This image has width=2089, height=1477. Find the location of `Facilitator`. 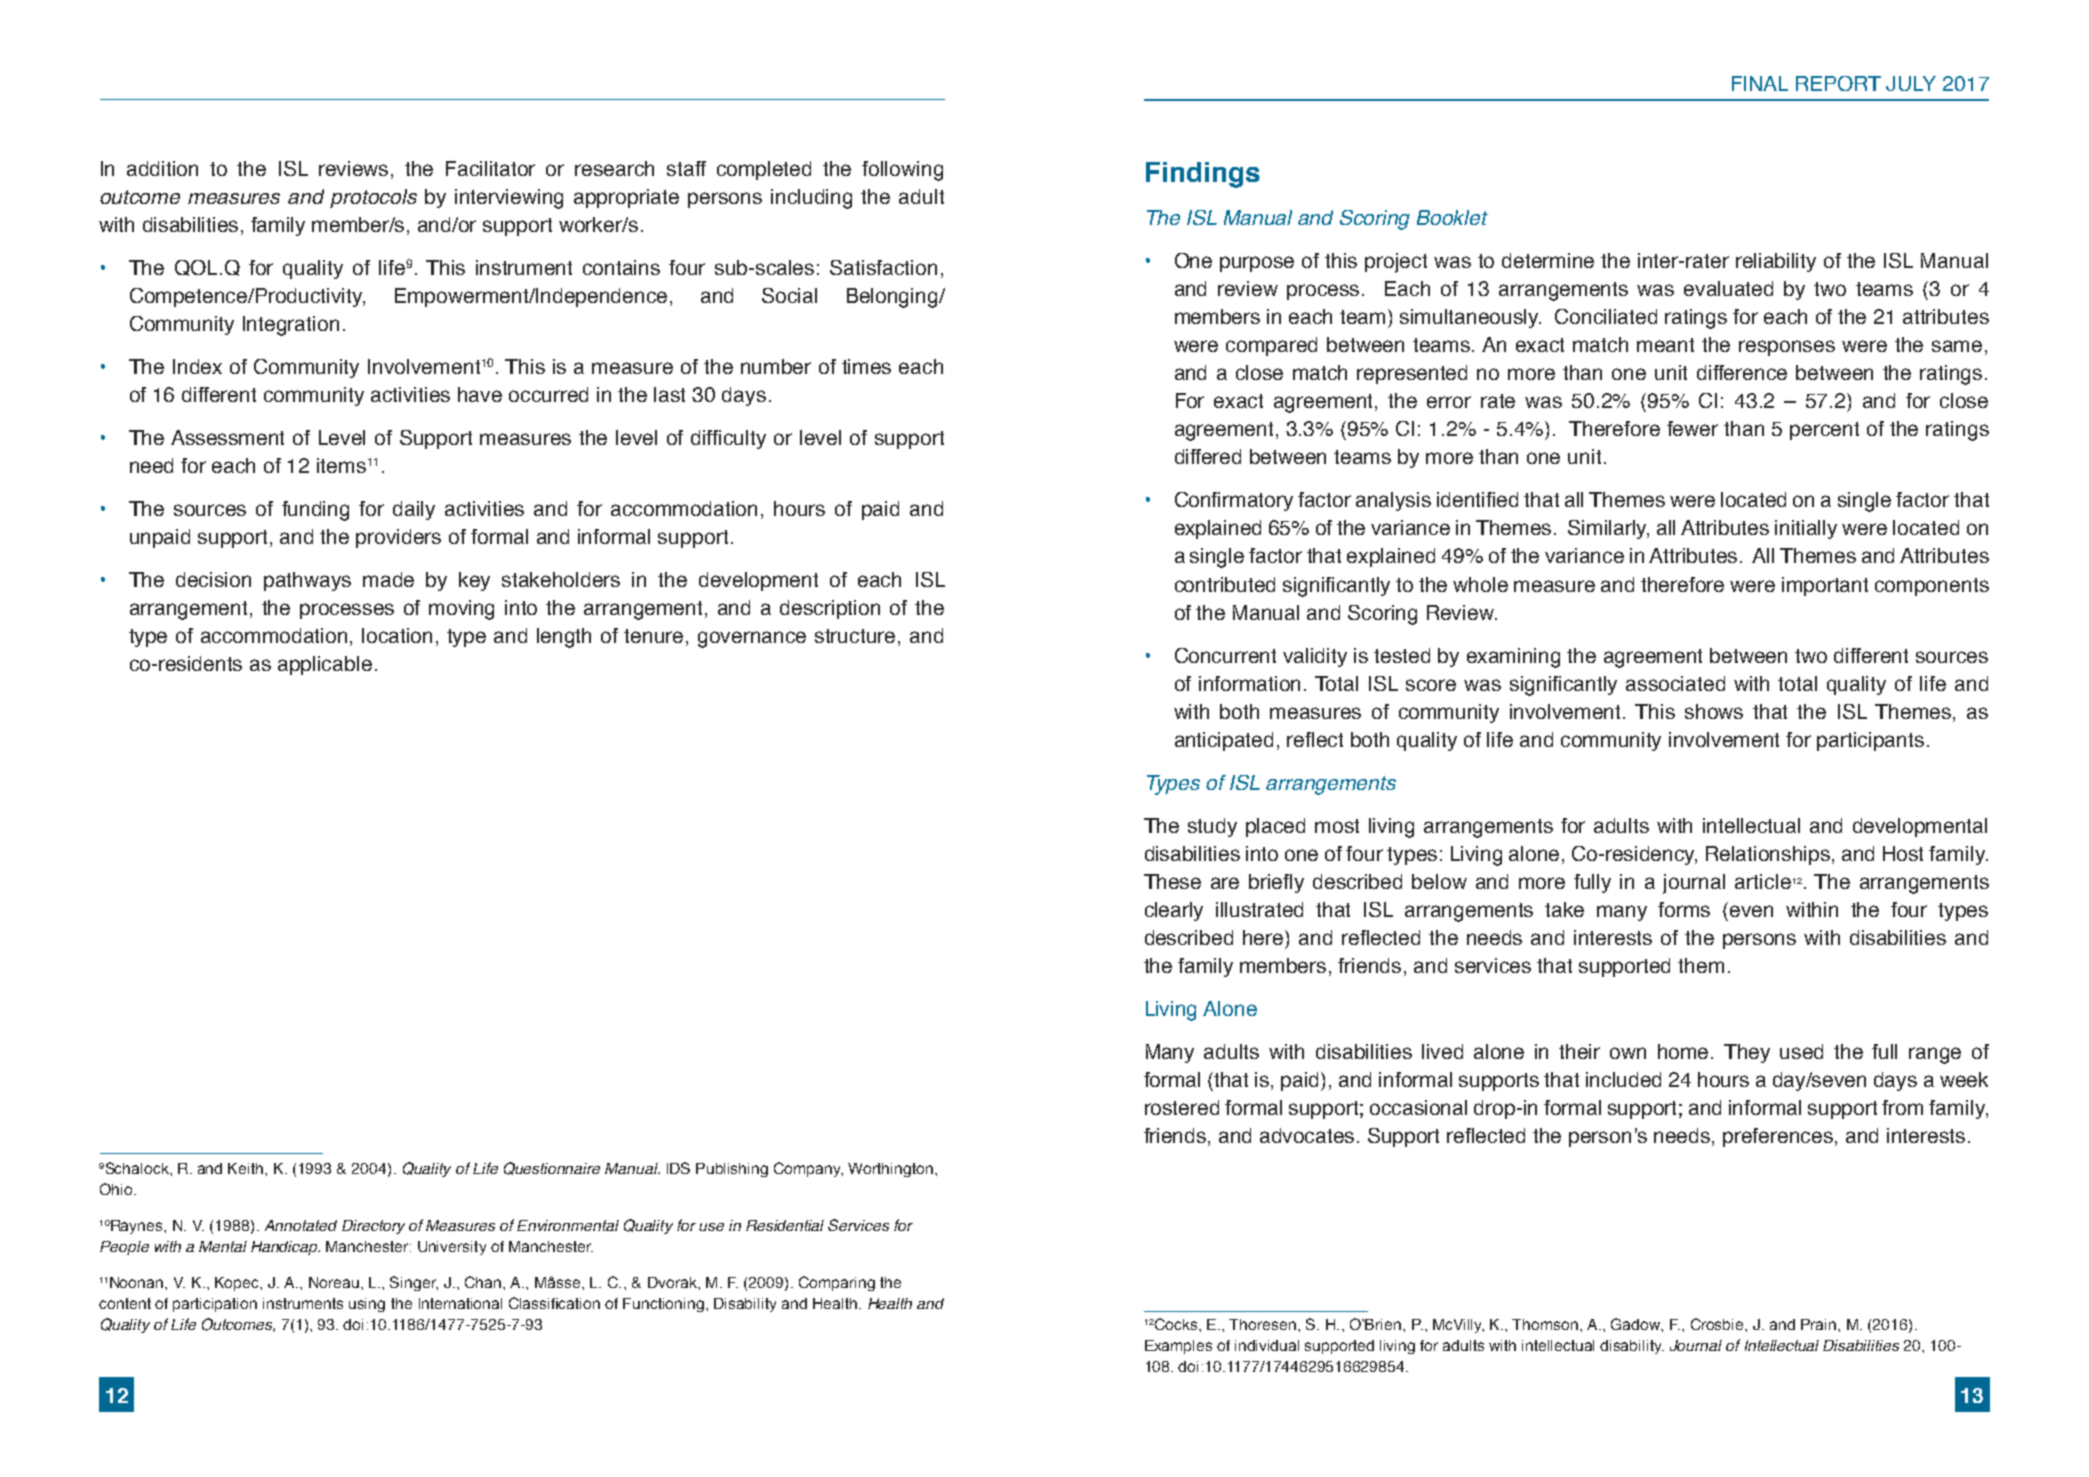

Facilitator is located at coordinates (490, 168).
